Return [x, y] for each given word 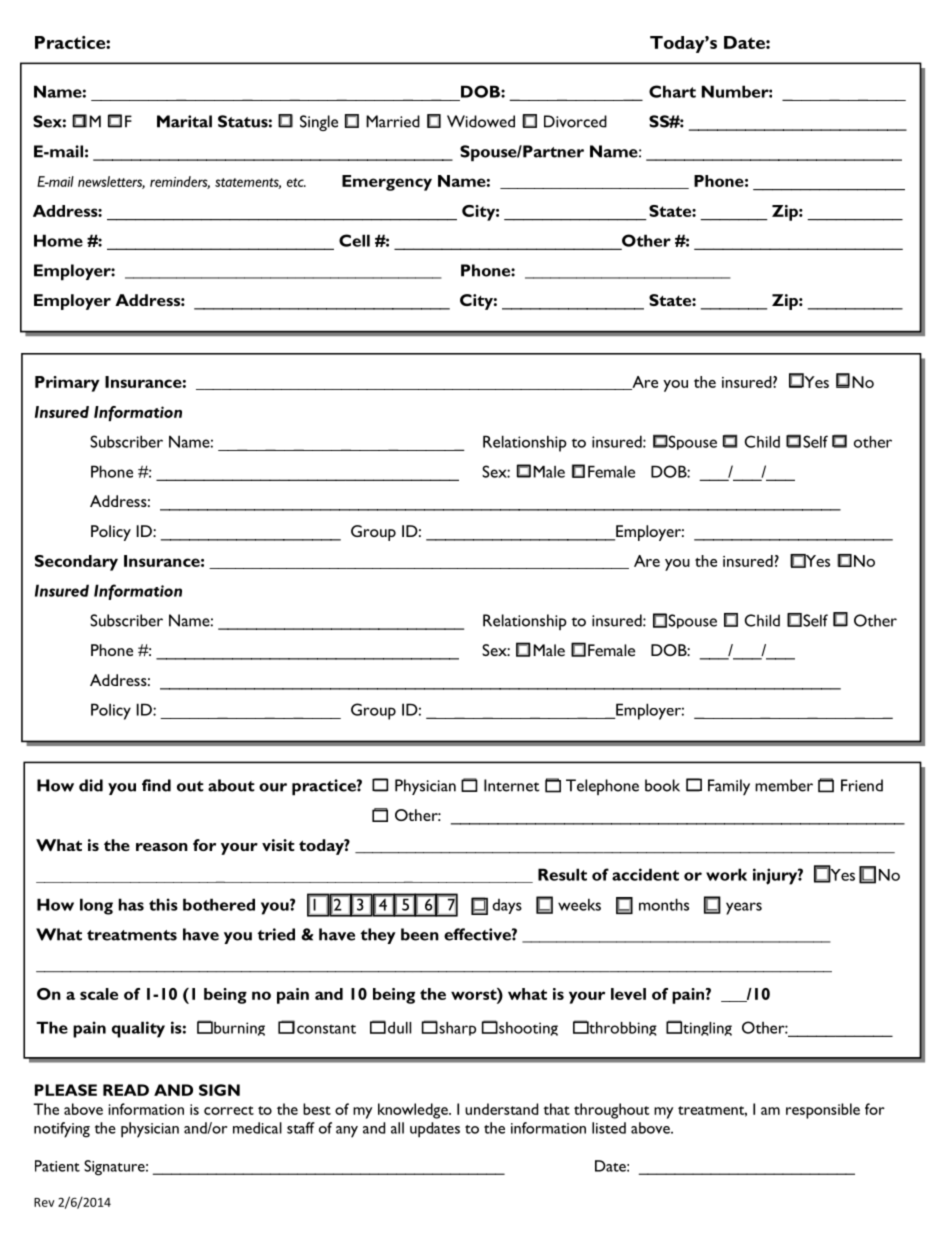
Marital [184, 121]
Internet [511, 785]
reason [162, 847]
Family [729, 787]
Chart [672, 91]
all [397, 1128]
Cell [354, 240]
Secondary [76, 563]
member [784, 785]
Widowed [481, 121]
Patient [57, 1166]
